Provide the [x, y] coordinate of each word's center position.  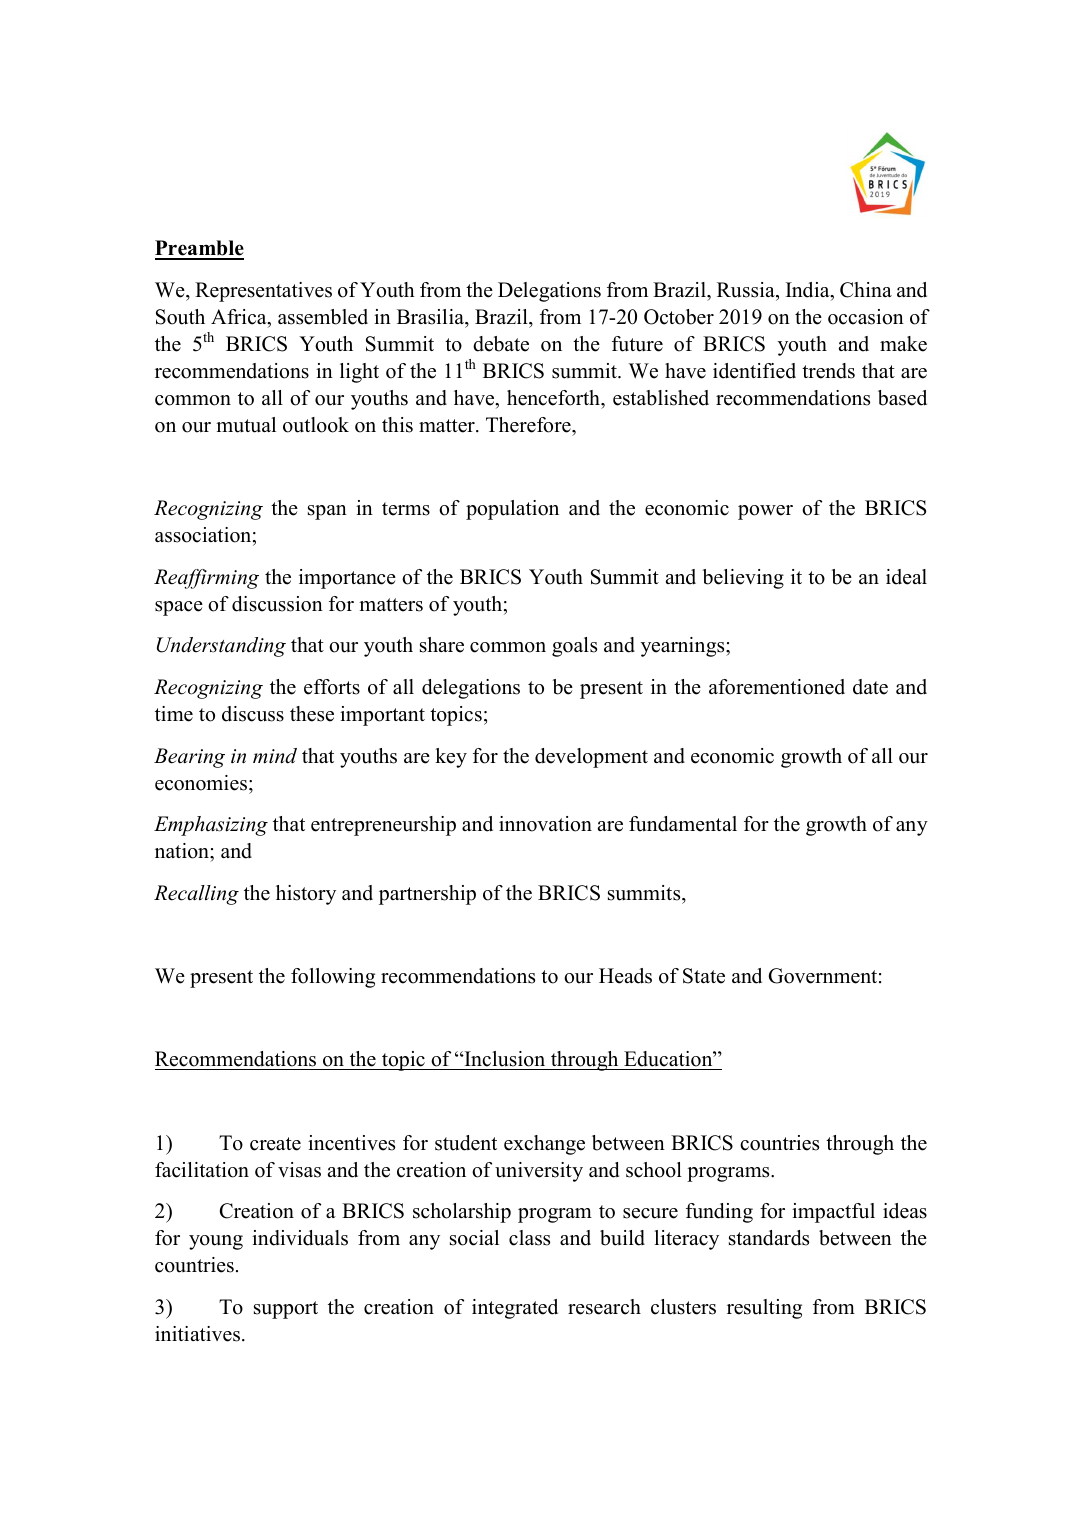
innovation [545, 824]
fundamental [683, 824]
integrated [515, 1309]
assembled [323, 317]
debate [501, 344]
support [286, 1310]
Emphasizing [211, 826]
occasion [866, 317]
